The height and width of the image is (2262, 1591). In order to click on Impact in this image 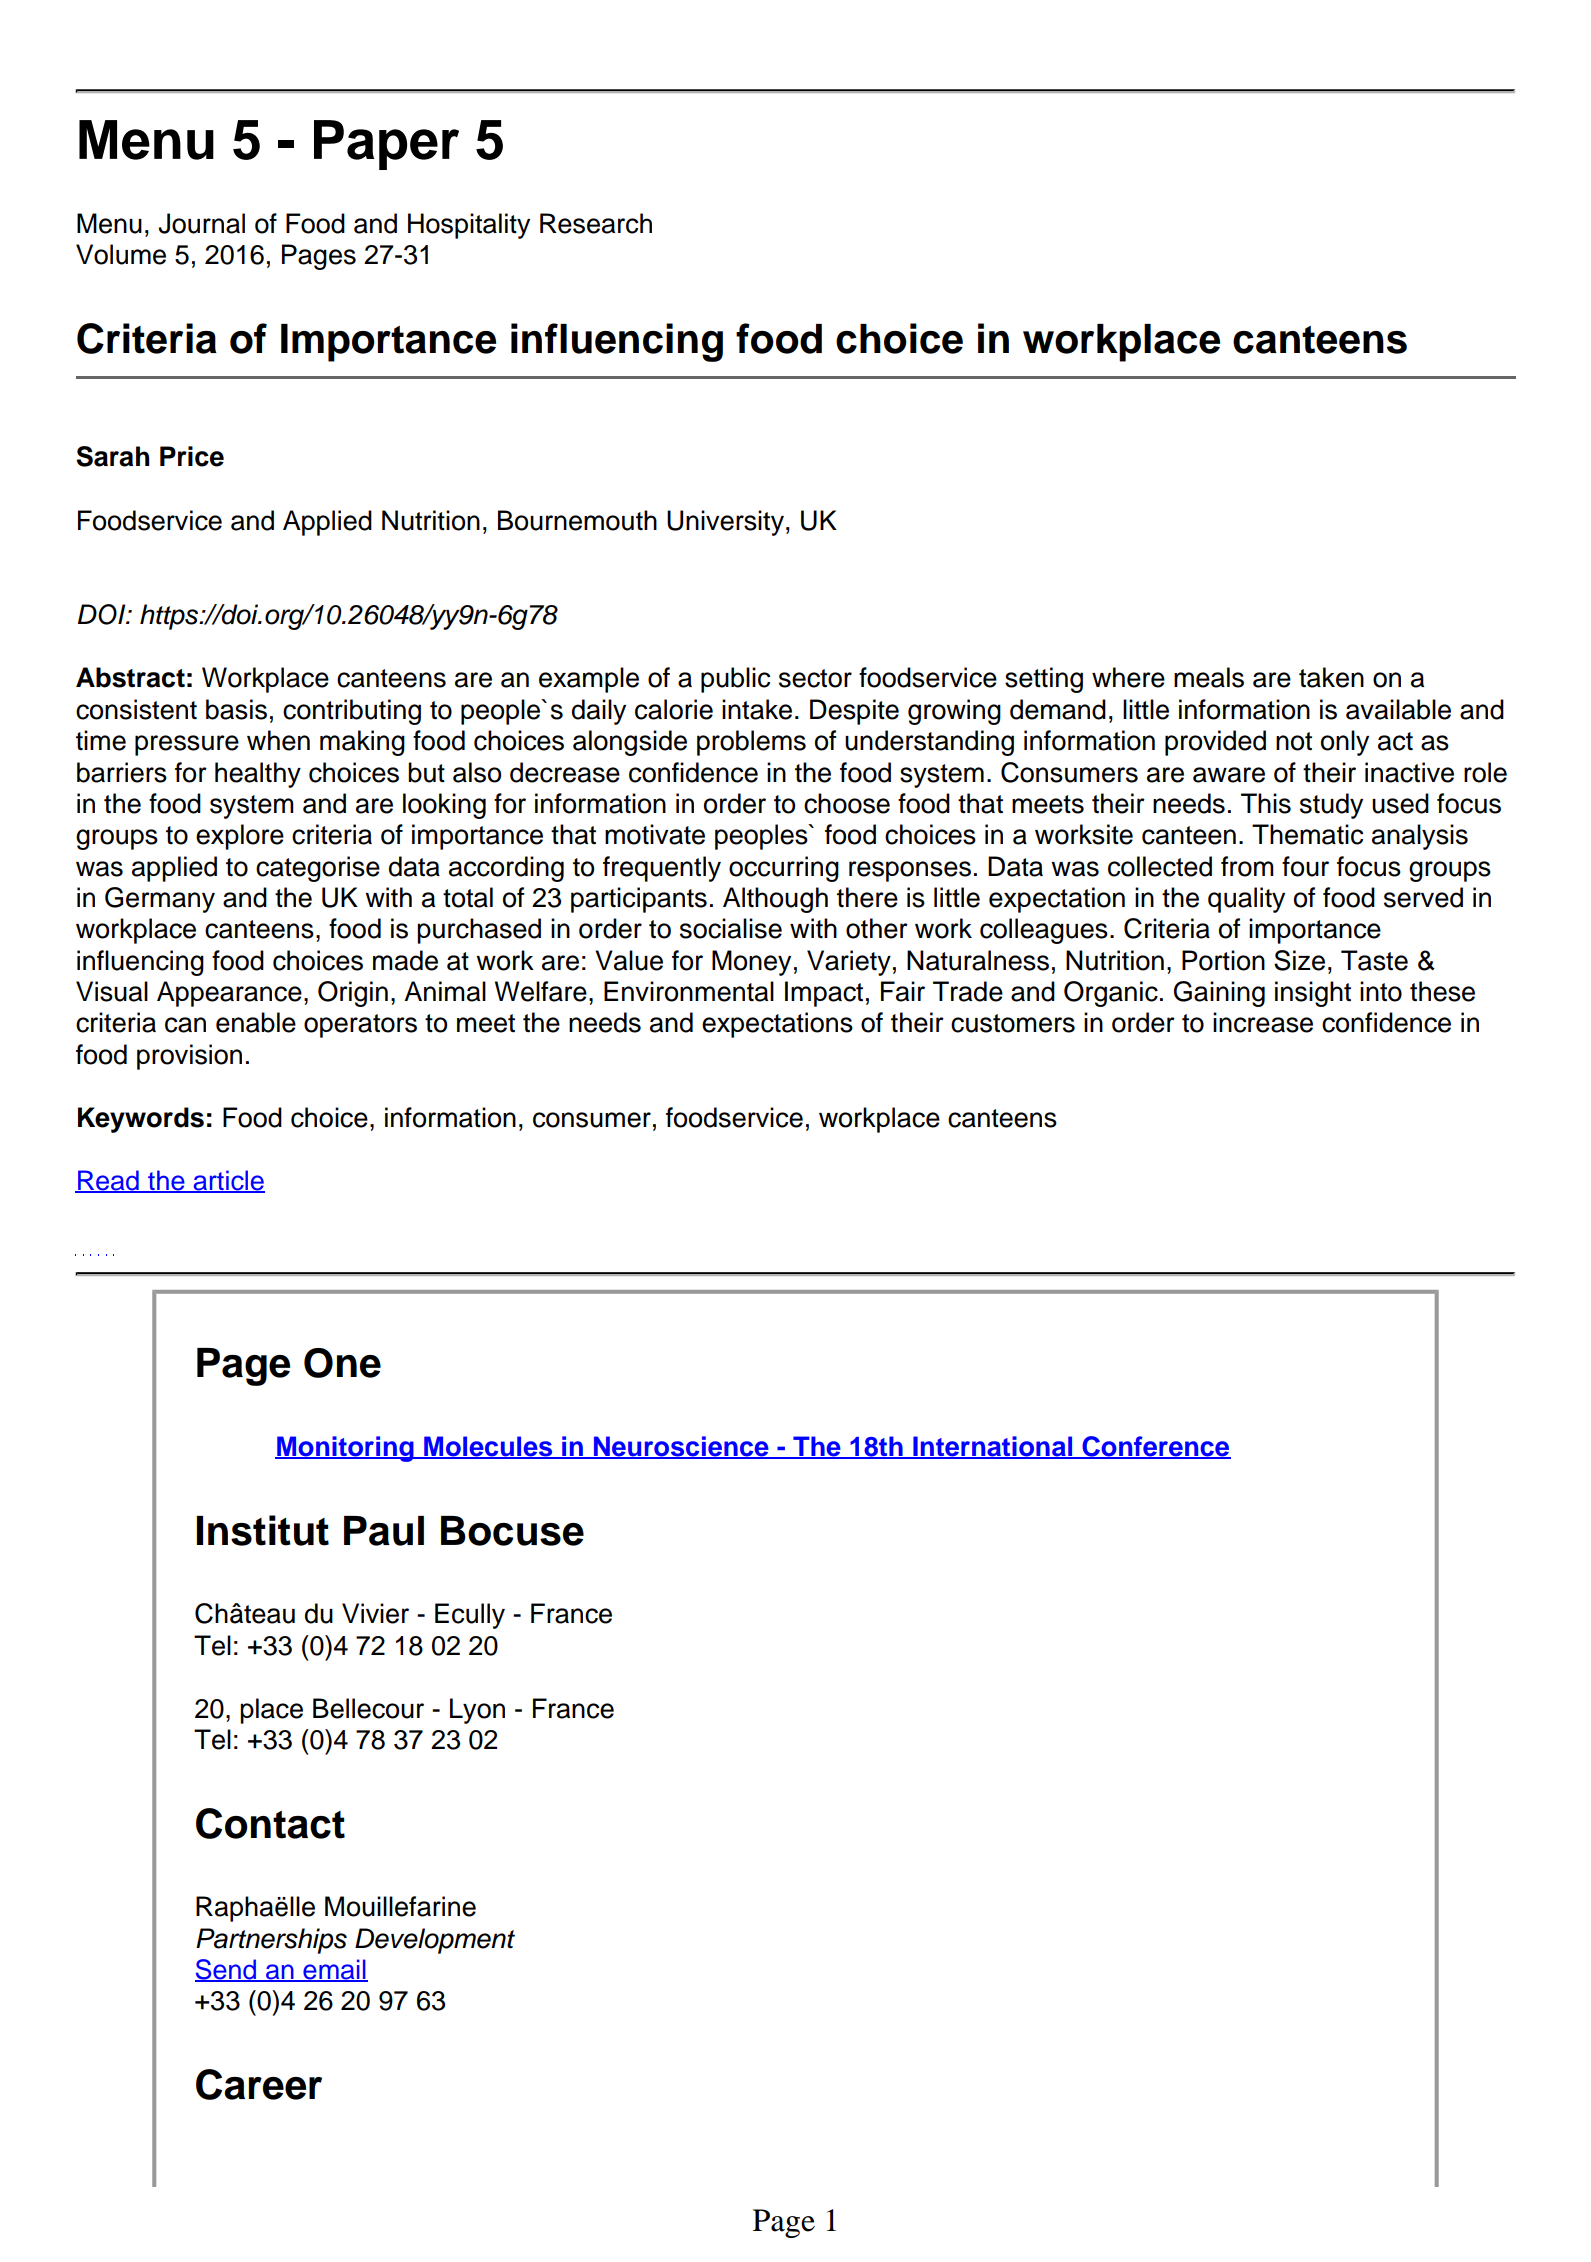, I will do `click(824, 994)`.
